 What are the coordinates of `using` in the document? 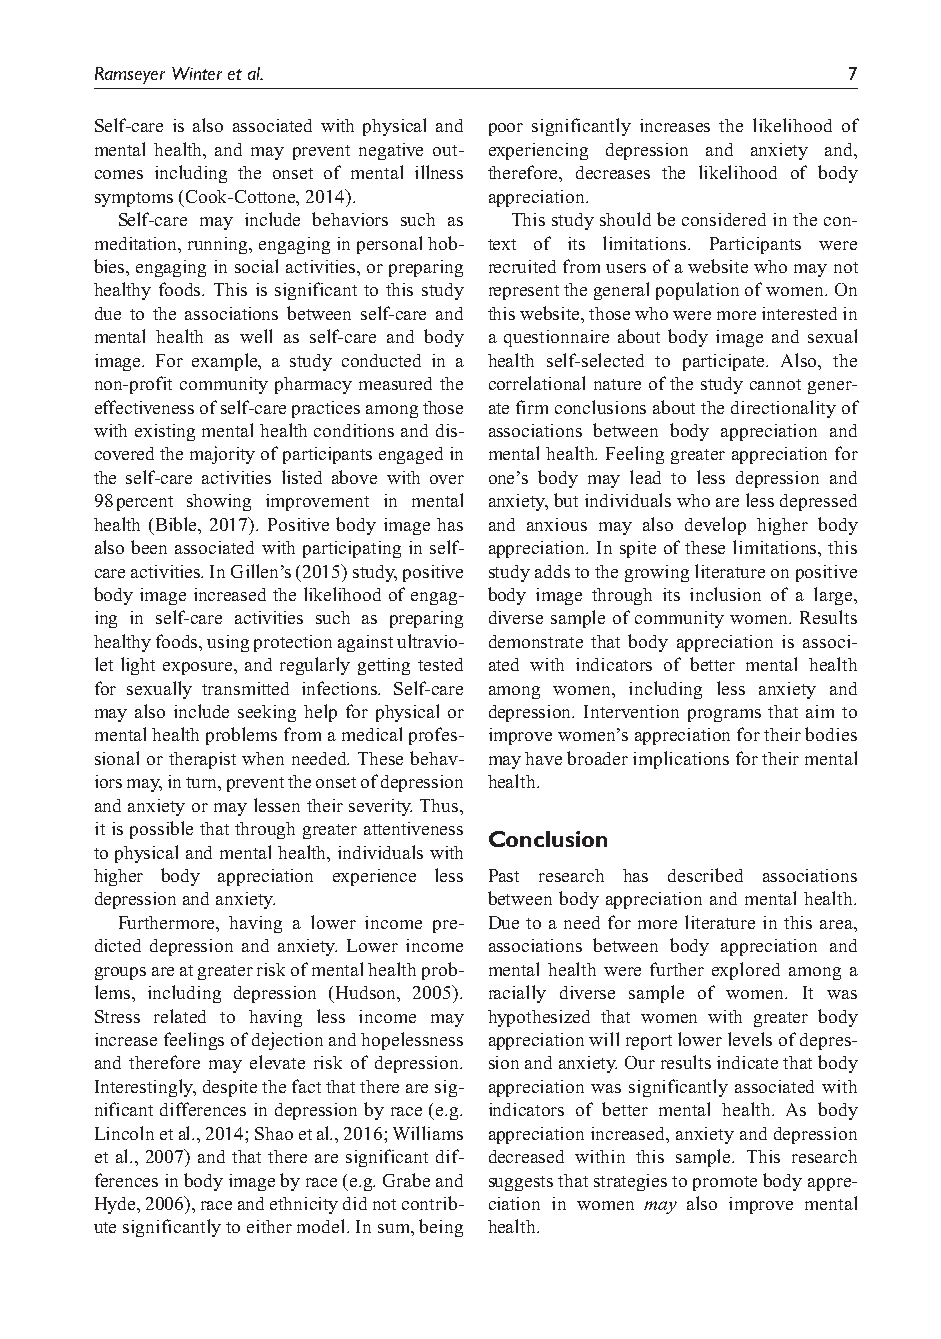 It's located at (228, 643).
